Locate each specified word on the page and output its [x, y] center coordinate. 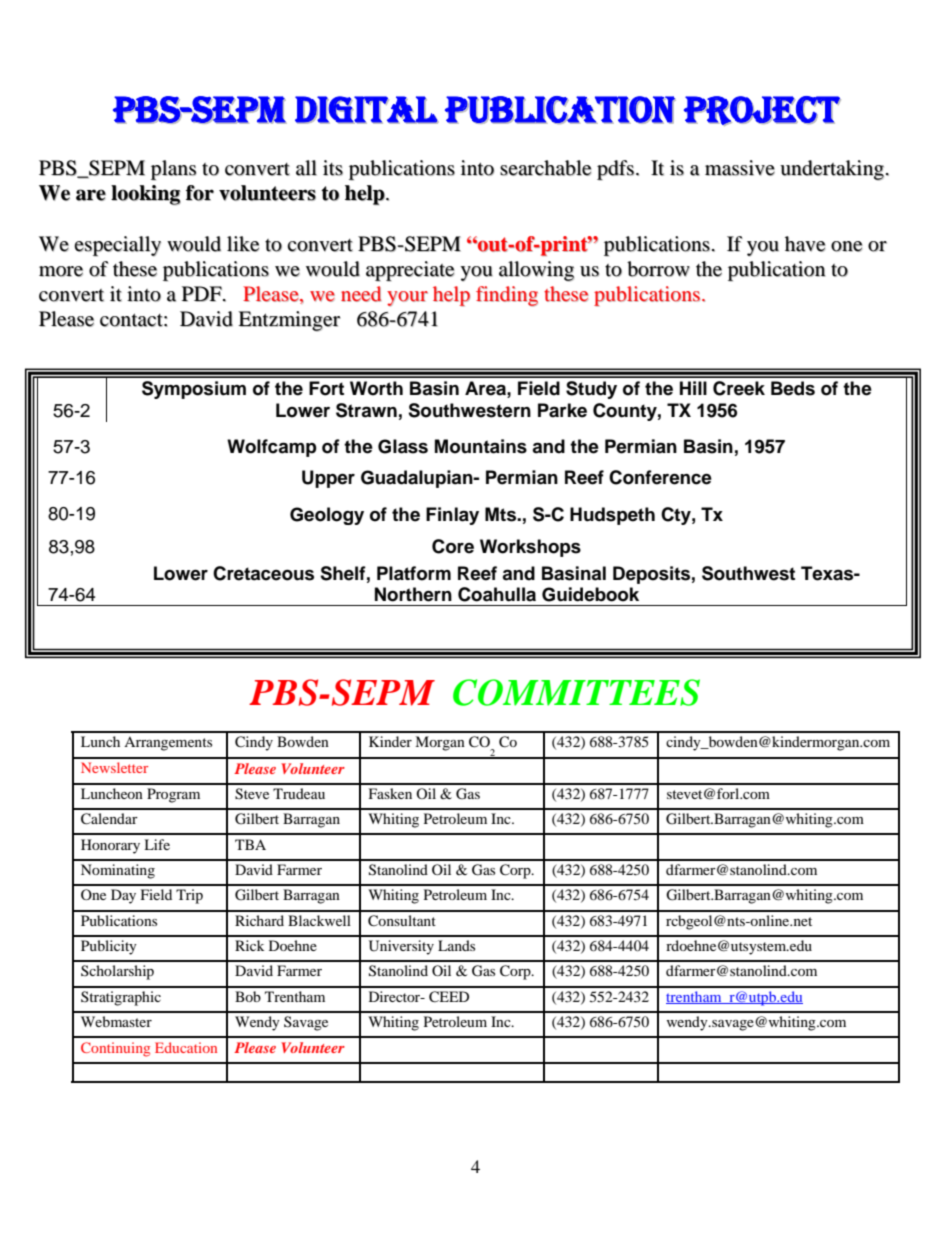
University [401, 947]
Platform [414, 573]
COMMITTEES [576, 692]
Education [186, 1047]
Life [157, 844]
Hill [693, 388]
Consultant [402, 921]
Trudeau [299, 793]
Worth [376, 388]
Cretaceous [263, 573]
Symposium [194, 390]
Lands [456, 945]
